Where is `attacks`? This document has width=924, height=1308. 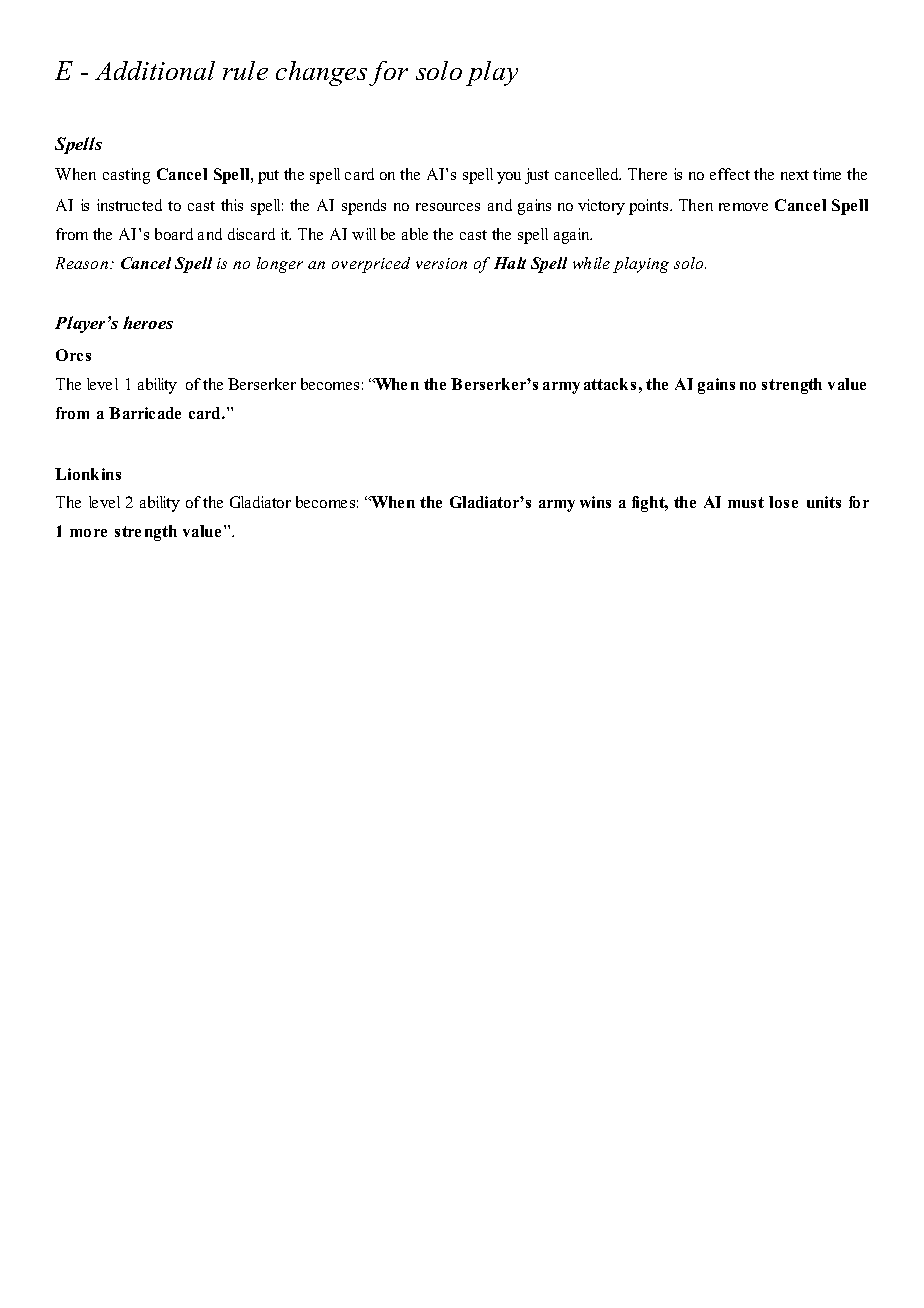
attacks is located at coordinates (610, 384).
